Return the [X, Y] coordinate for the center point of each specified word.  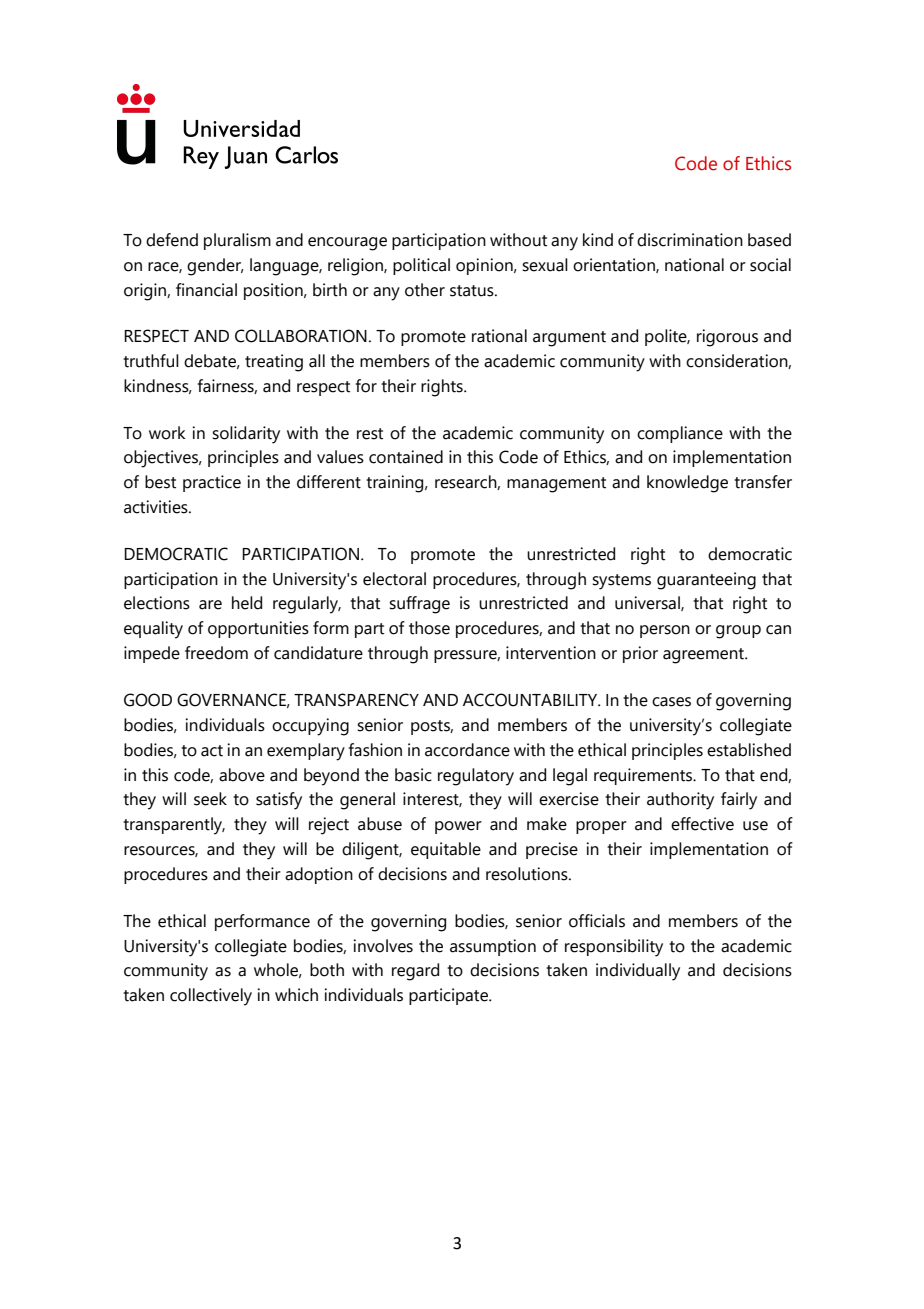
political [421, 266]
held [247, 603]
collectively [211, 997]
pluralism [237, 241]
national [694, 265]
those [429, 628]
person [665, 631]
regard [415, 972]
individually [638, 972]
